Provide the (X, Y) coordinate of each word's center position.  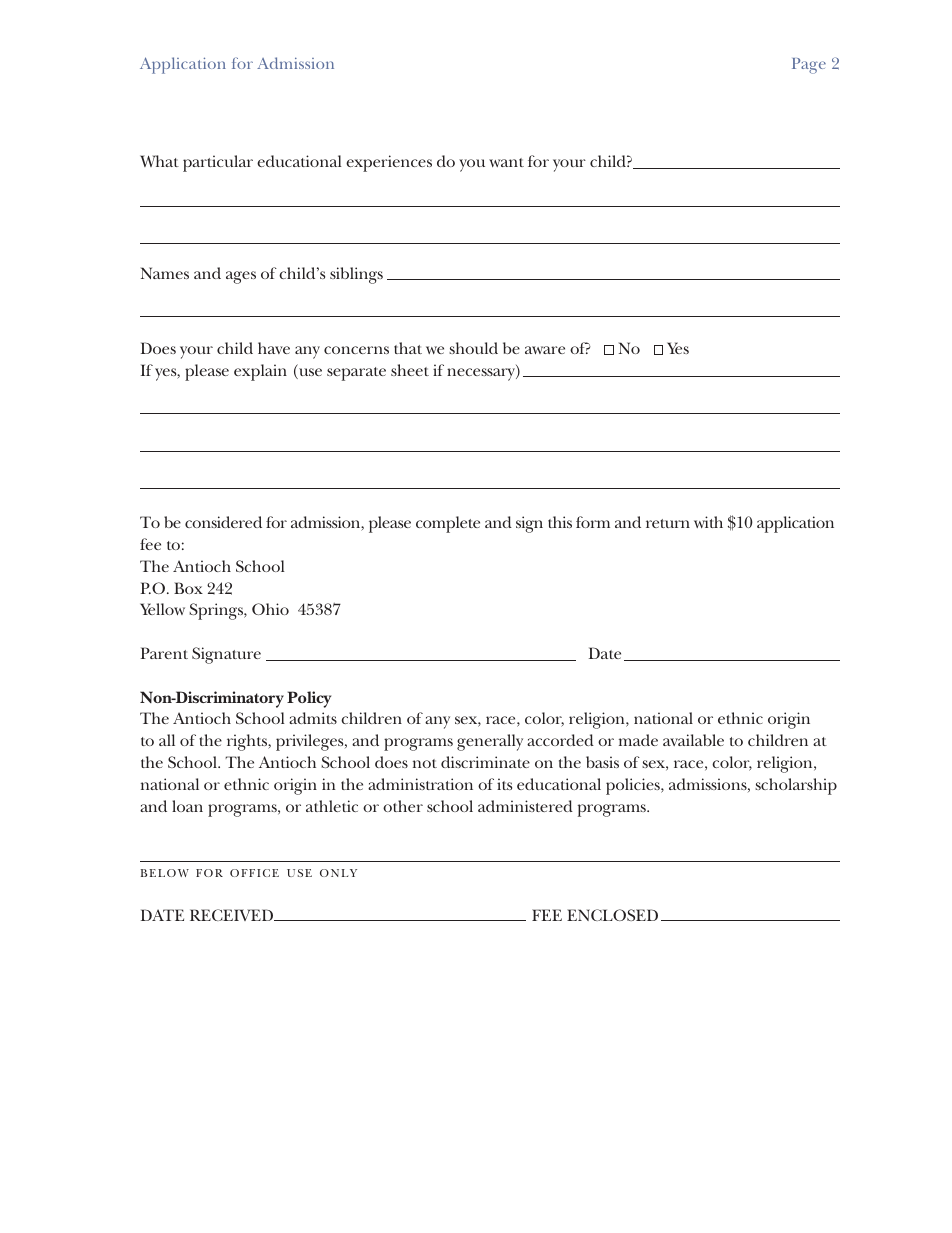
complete (448, 524)
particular (218, 163)
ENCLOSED (612, 915)
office (254, 873)
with (708, 522)
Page (809, 66)
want (506, 162)
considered (223, 522)
